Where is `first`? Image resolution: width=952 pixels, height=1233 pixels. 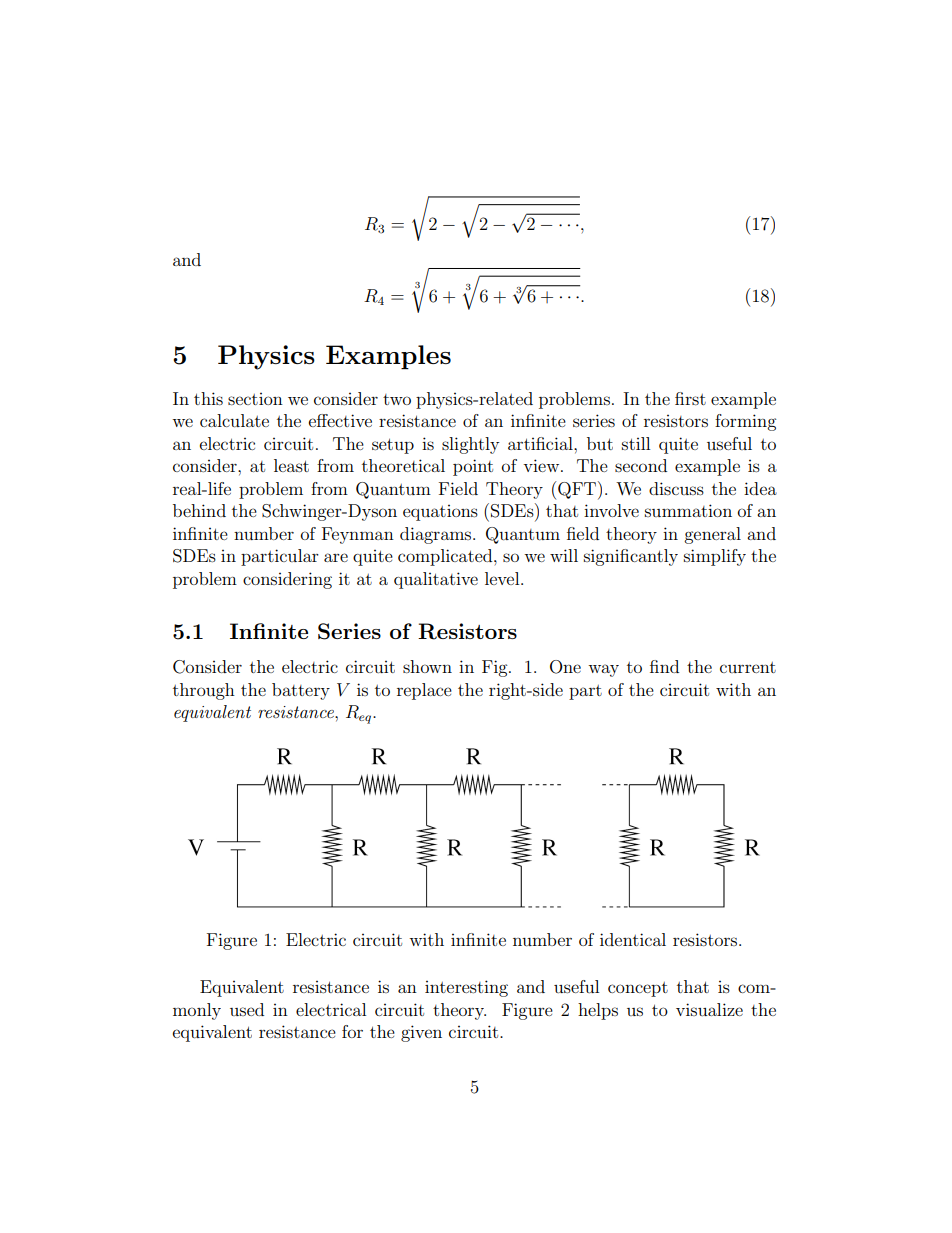
first is located at coordinates (690, 398).
